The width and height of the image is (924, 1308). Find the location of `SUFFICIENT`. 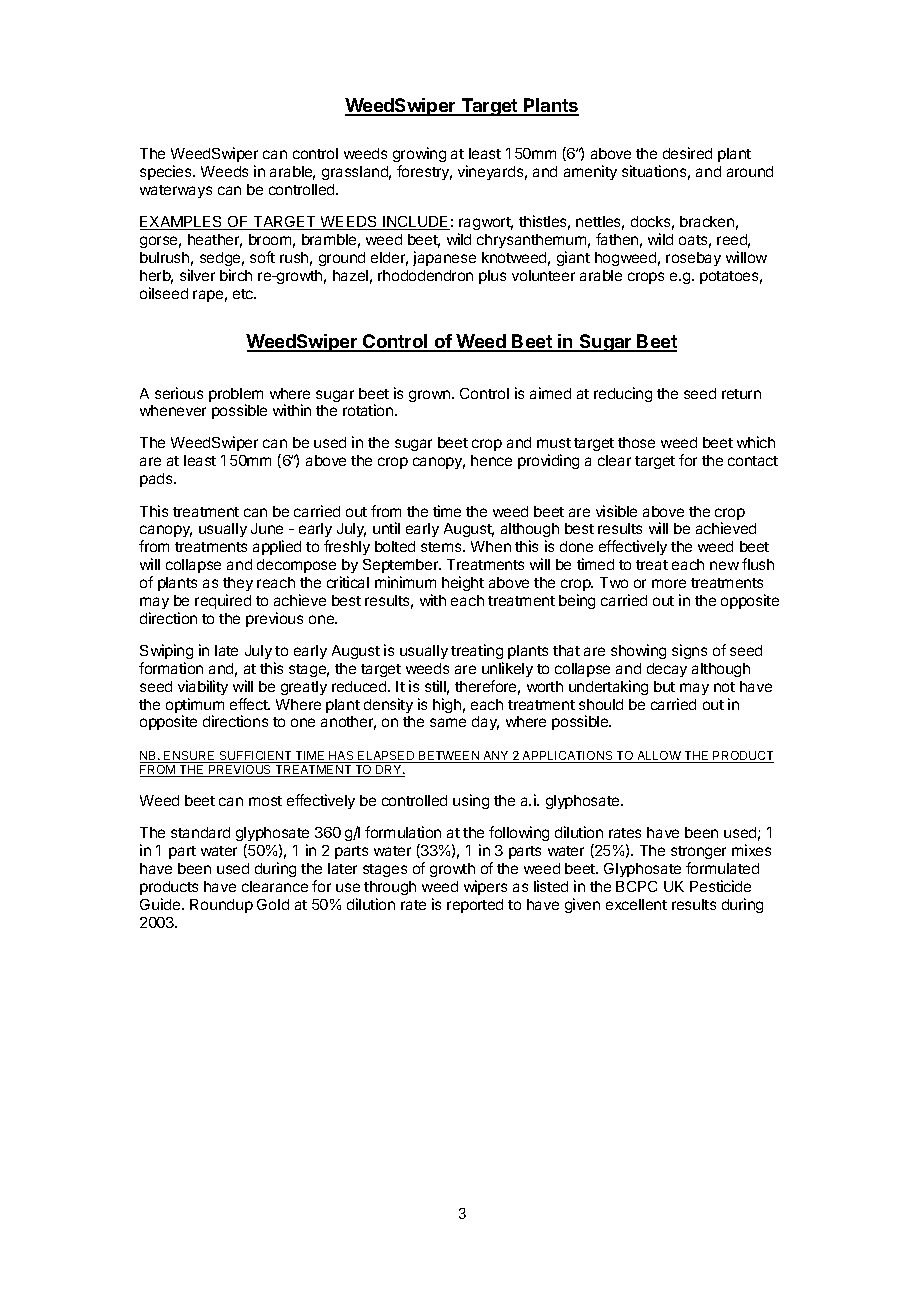

SUFFICIENT is located at coordinates (256, 757).
